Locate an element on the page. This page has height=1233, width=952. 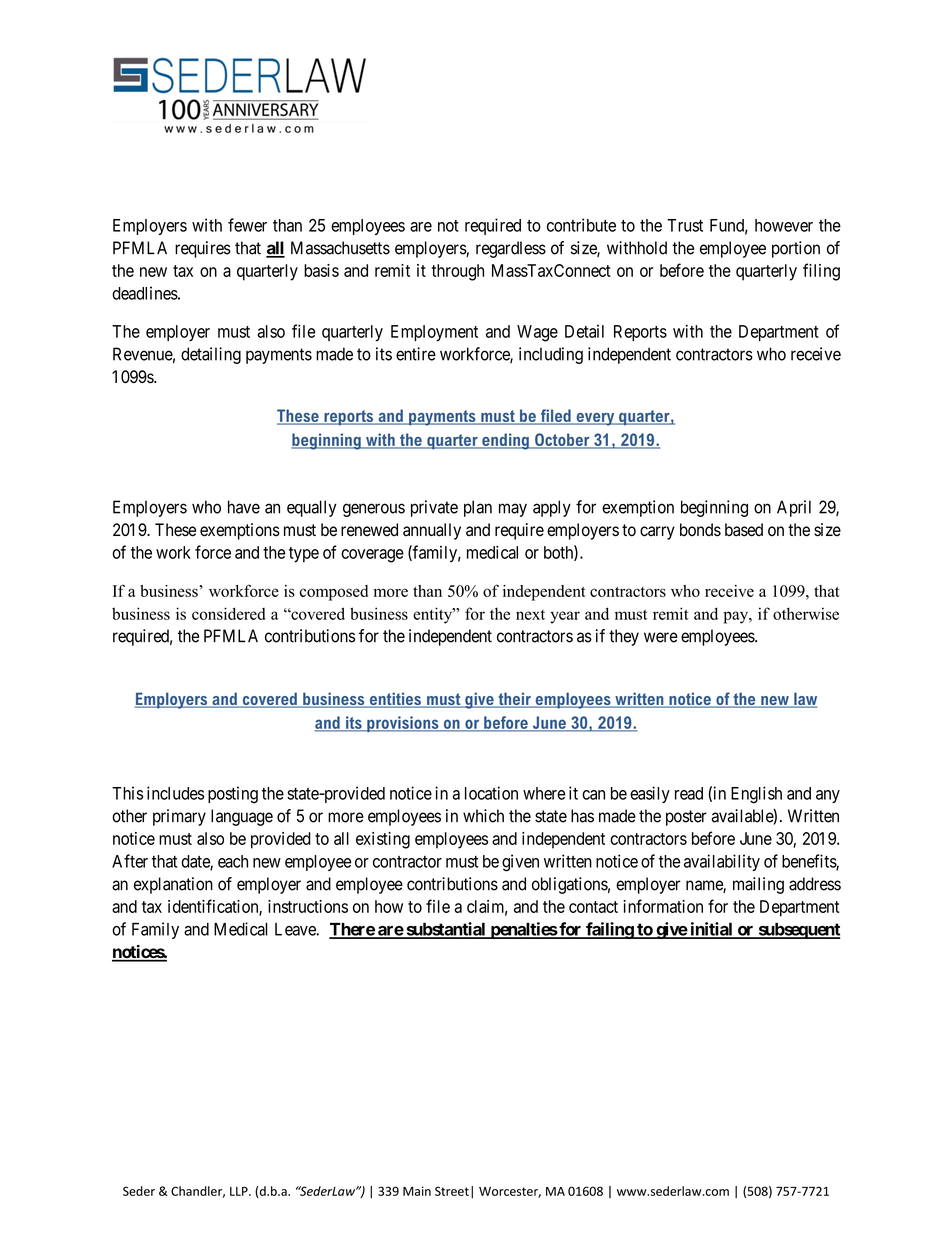
LLP is located at coordinates (240, 1191).
